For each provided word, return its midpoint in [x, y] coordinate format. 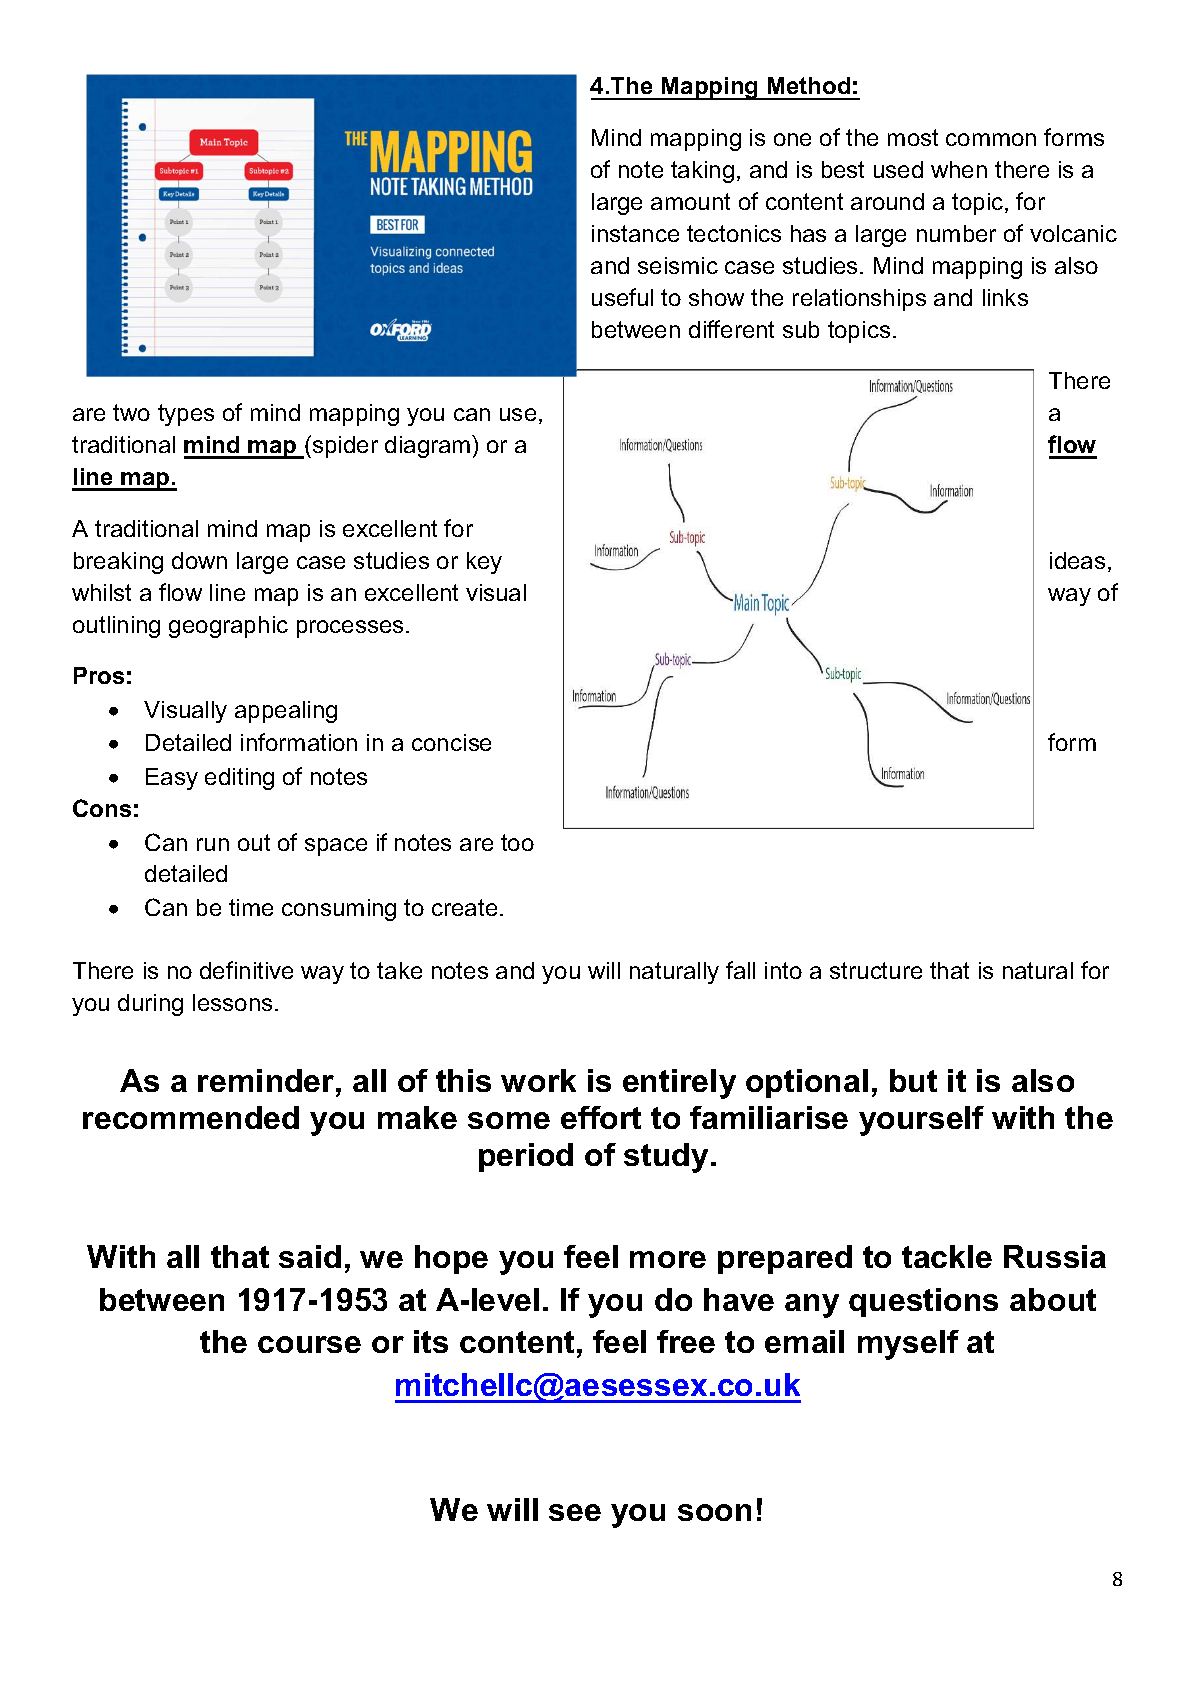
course [309, 1344]
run [213, 844]
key [484, 563]
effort [601, 1117]
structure [876, 970]
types [186, 415]
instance [635, 233]
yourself [921, 1121]
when [959, 169]
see [575, 1512]
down [199, 560]
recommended [191, 1117]
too [517, 842]
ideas [1077, 560]
